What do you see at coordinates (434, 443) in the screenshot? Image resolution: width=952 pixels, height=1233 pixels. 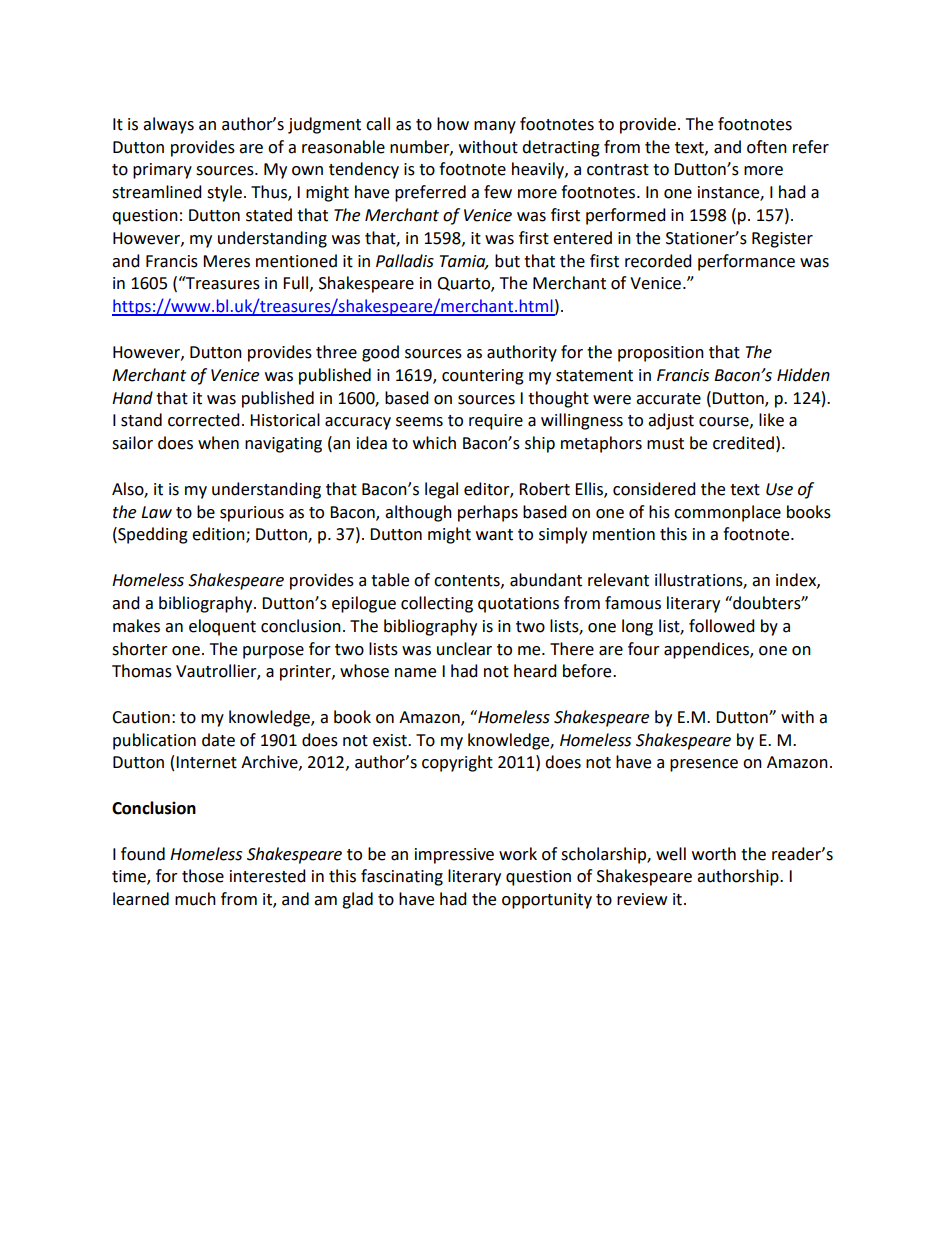 I see `which` at bounding box center [434, 443].
